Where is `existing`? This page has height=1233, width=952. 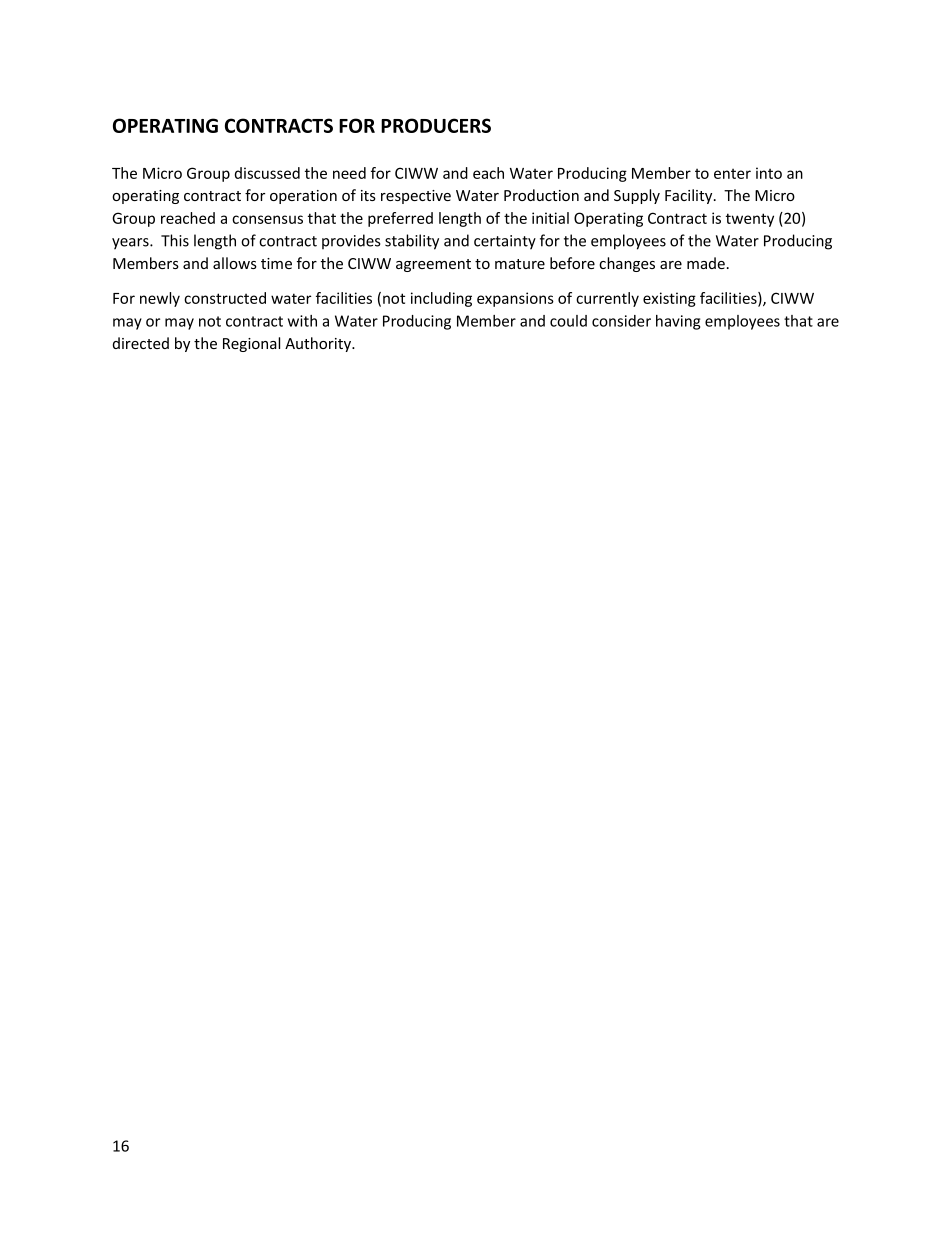 existing is located at coordinates (669, 299).
